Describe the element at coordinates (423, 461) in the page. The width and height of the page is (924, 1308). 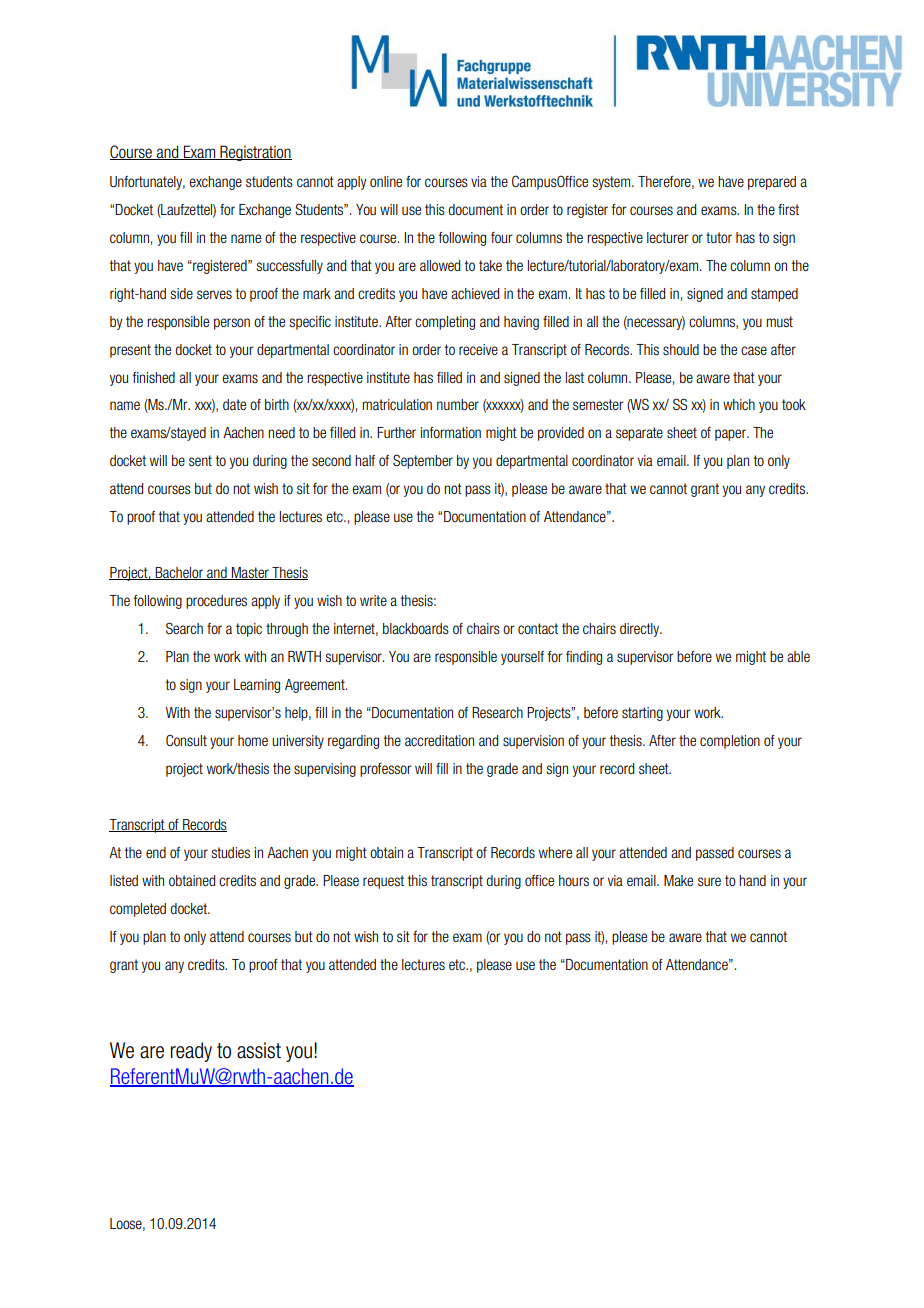
I see `September` at that location.
